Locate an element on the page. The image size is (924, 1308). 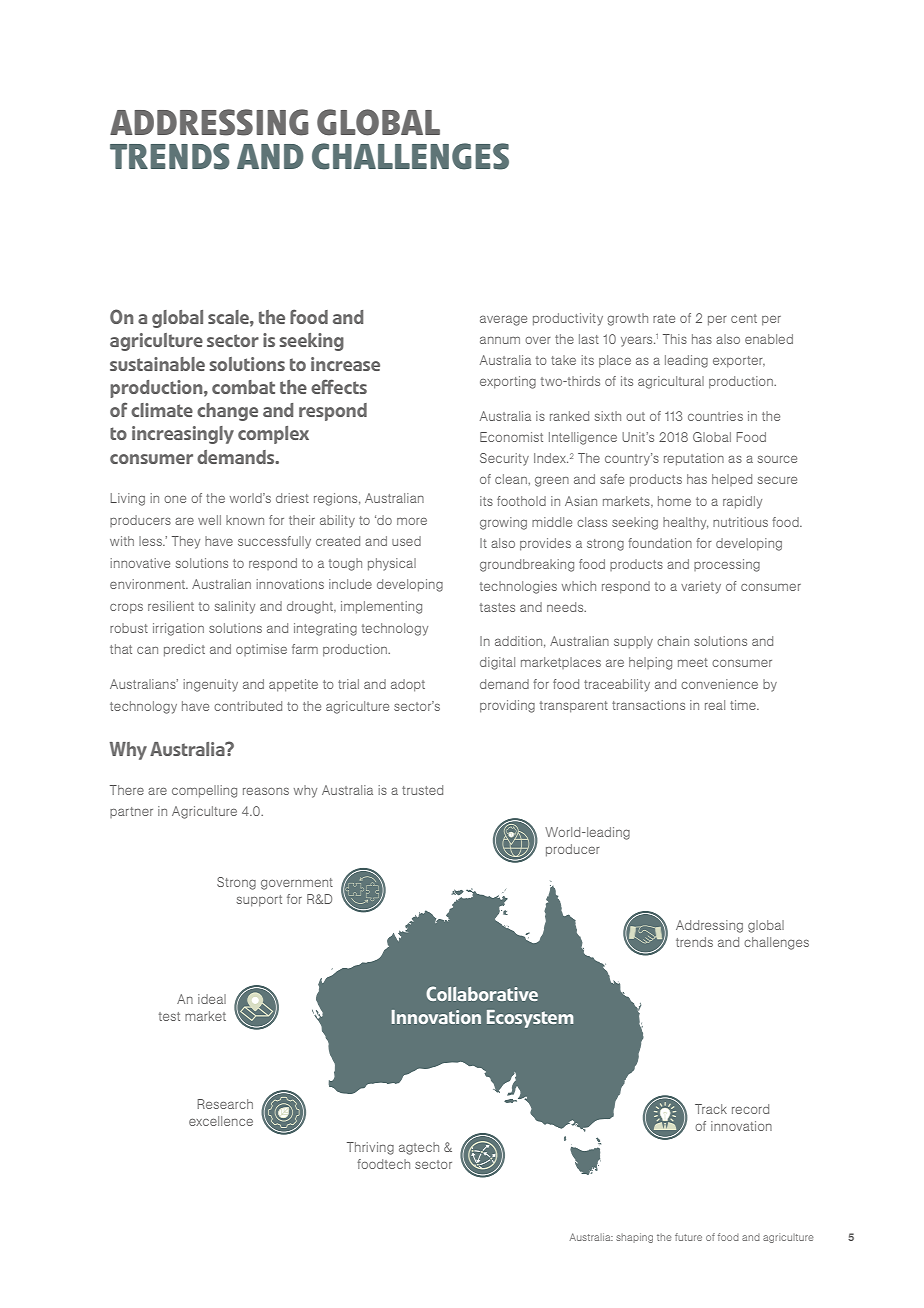
Thriving is located at coordinates (370, 1148).
